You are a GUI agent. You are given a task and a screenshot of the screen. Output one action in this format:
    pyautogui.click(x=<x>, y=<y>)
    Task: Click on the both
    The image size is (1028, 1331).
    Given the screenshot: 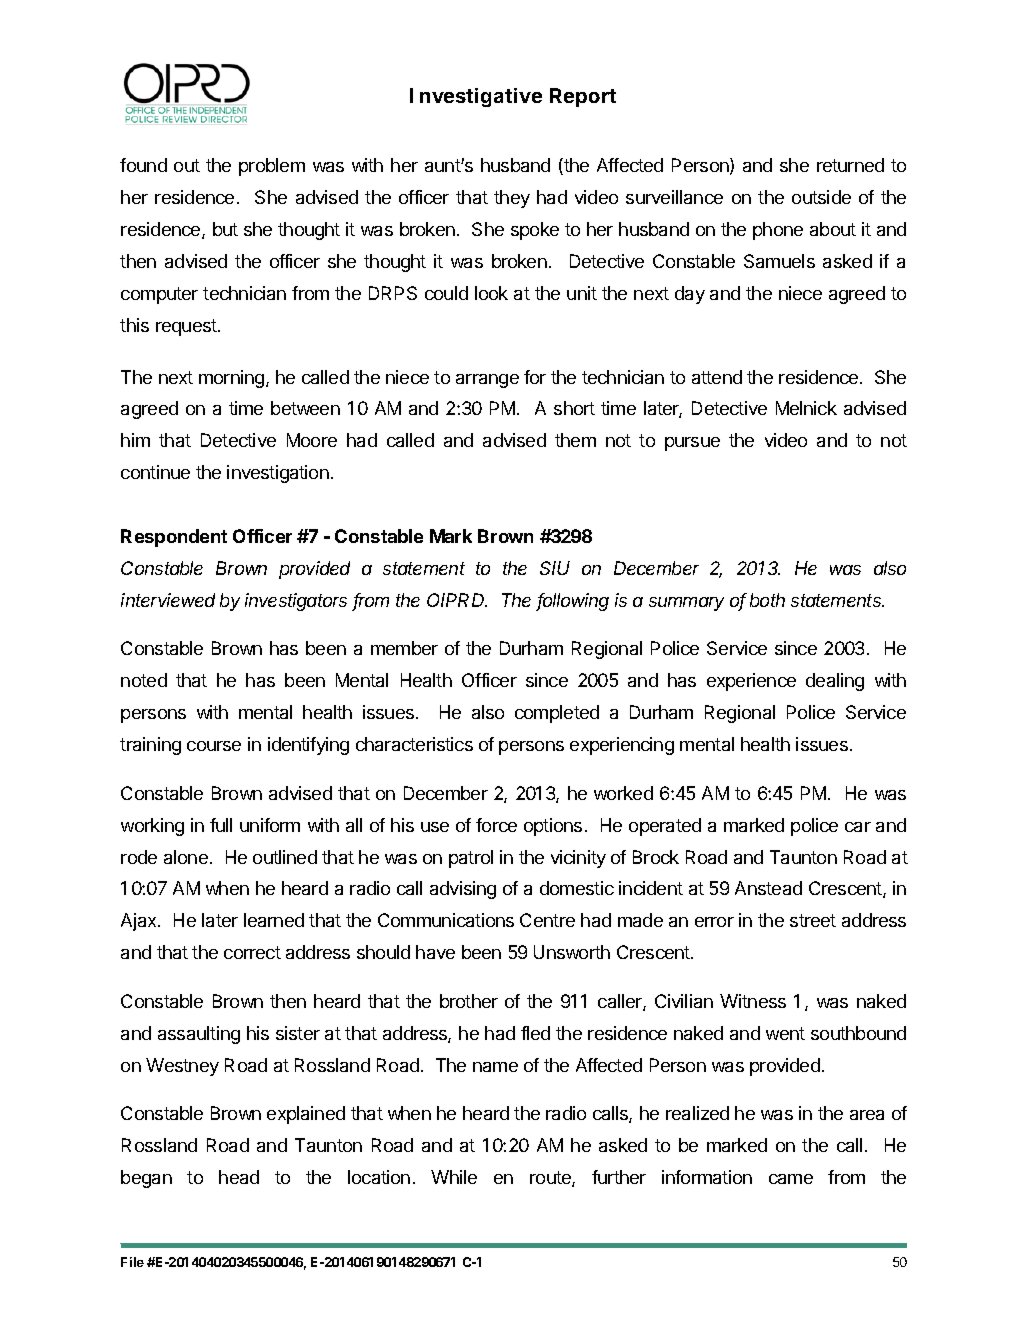 What is the action you would take?
    pyautogui.click(x=767, y=600)
